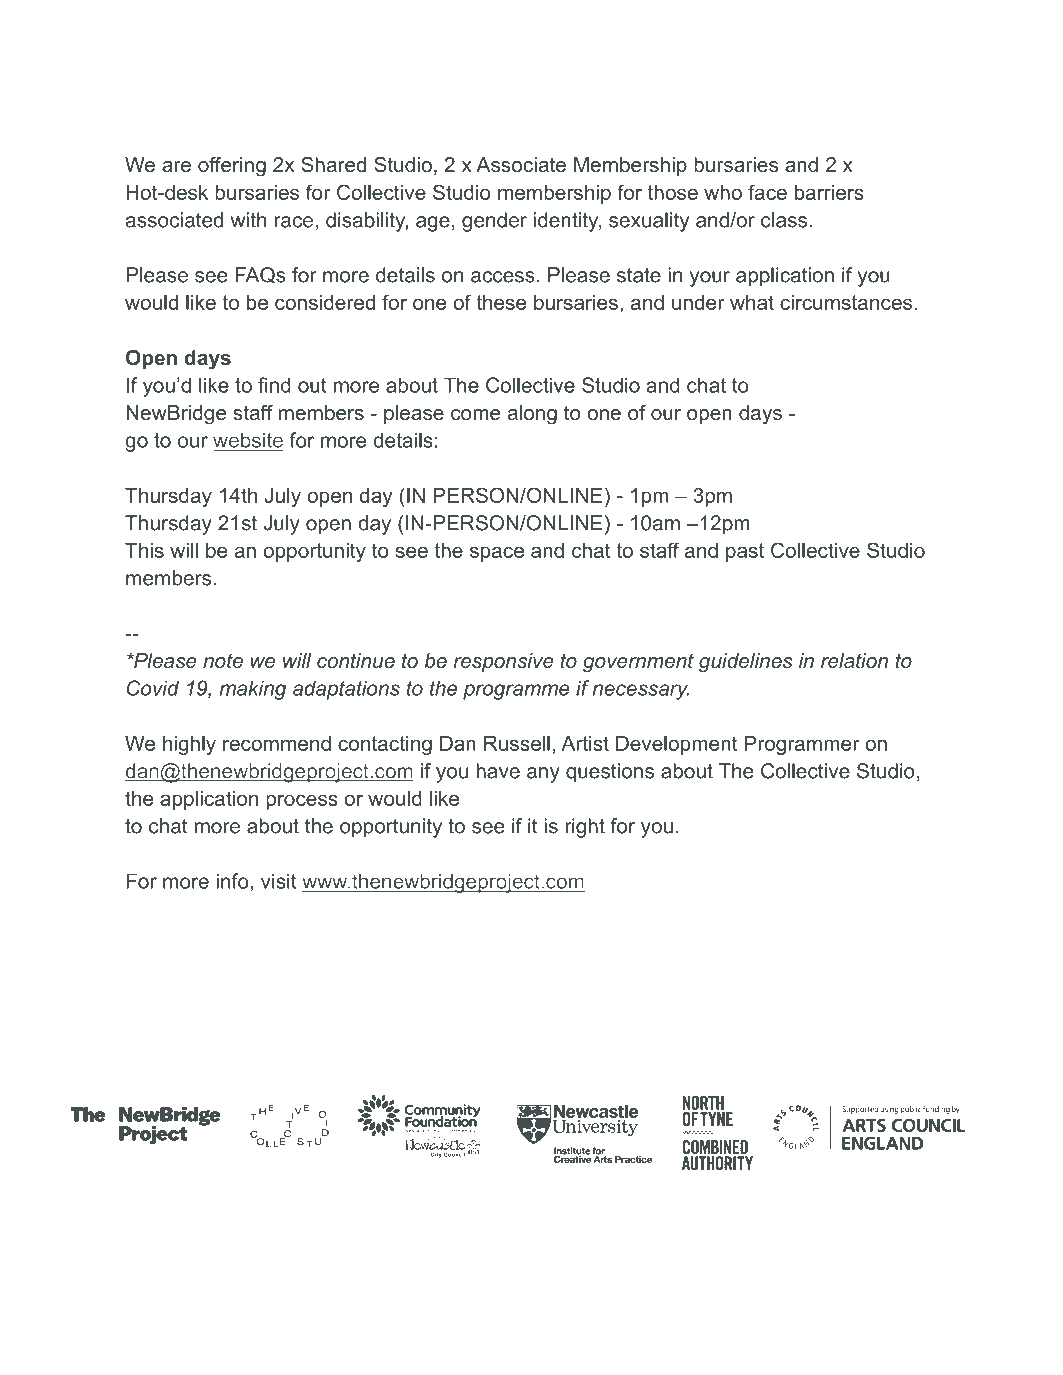 The height and width of the screenshot is (1375, 1063). Describe the element at coordinates (610, 773) in the screenshot. I see `questions` at that location.
